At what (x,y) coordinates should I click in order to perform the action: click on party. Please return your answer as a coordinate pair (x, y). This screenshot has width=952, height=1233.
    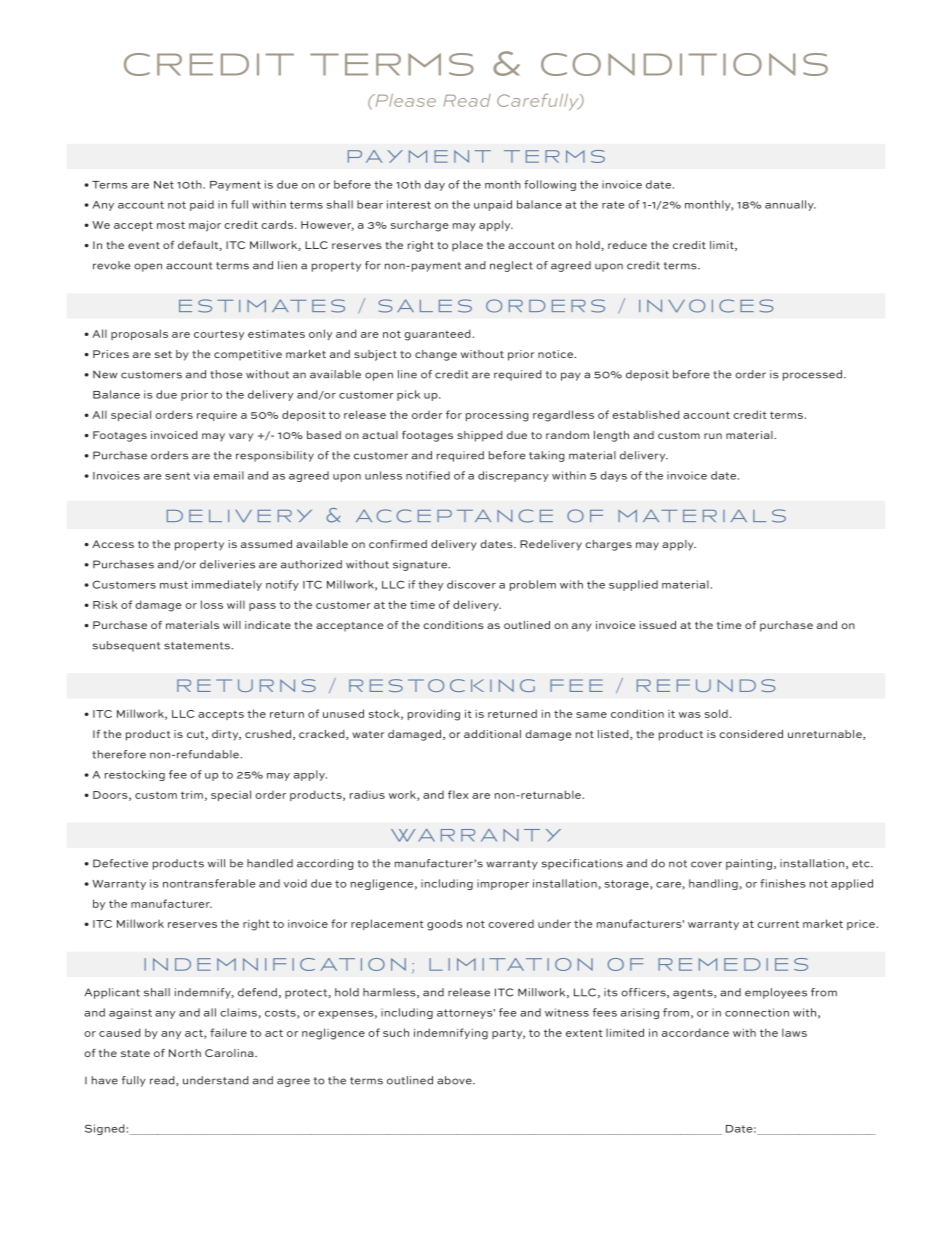
    Looking at the image, I should click on (508, 1034).
